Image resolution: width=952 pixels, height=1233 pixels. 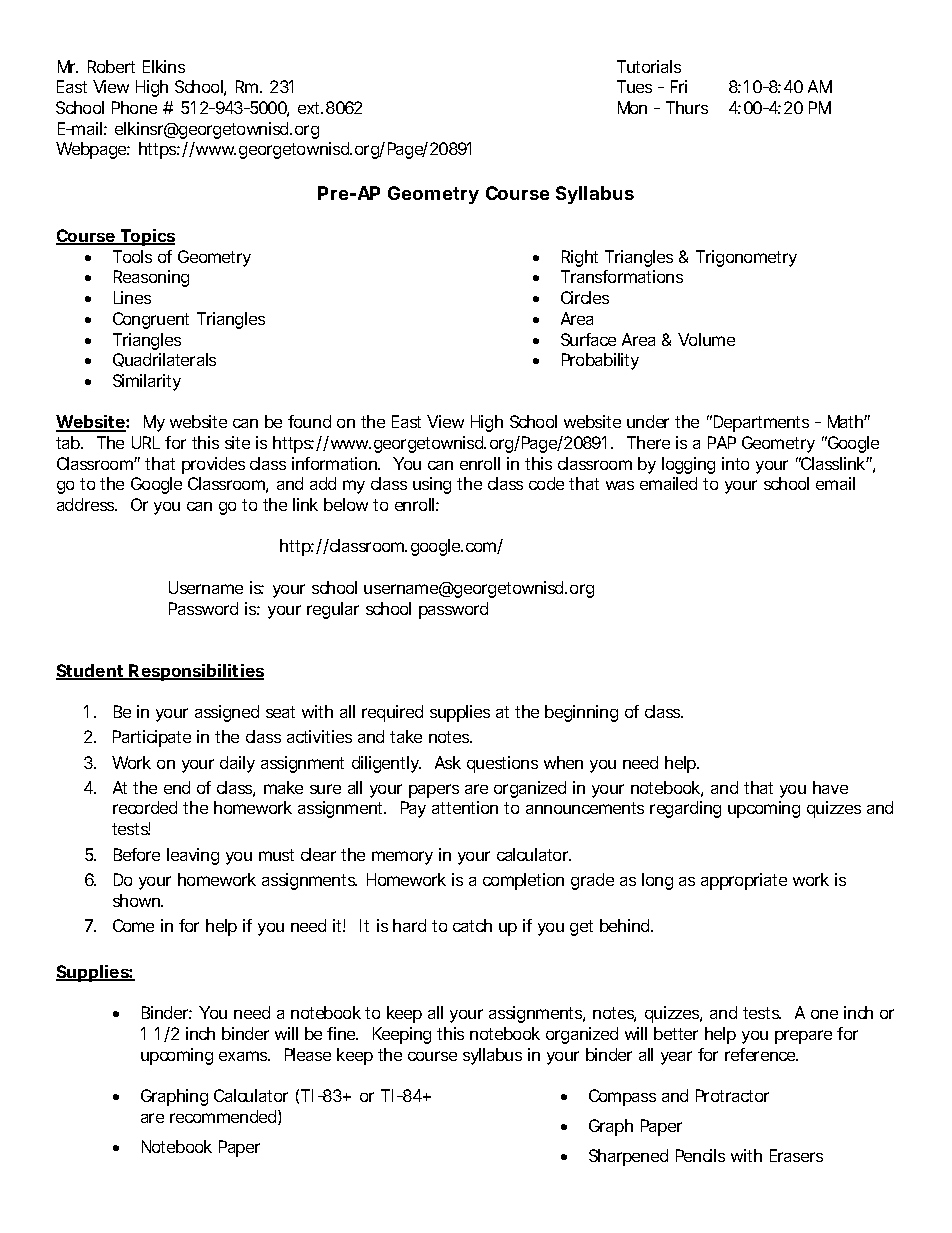 What do you see at coordinates (687, 107) in the image?
I see `Thurs` at bounding box center [687, 107].
